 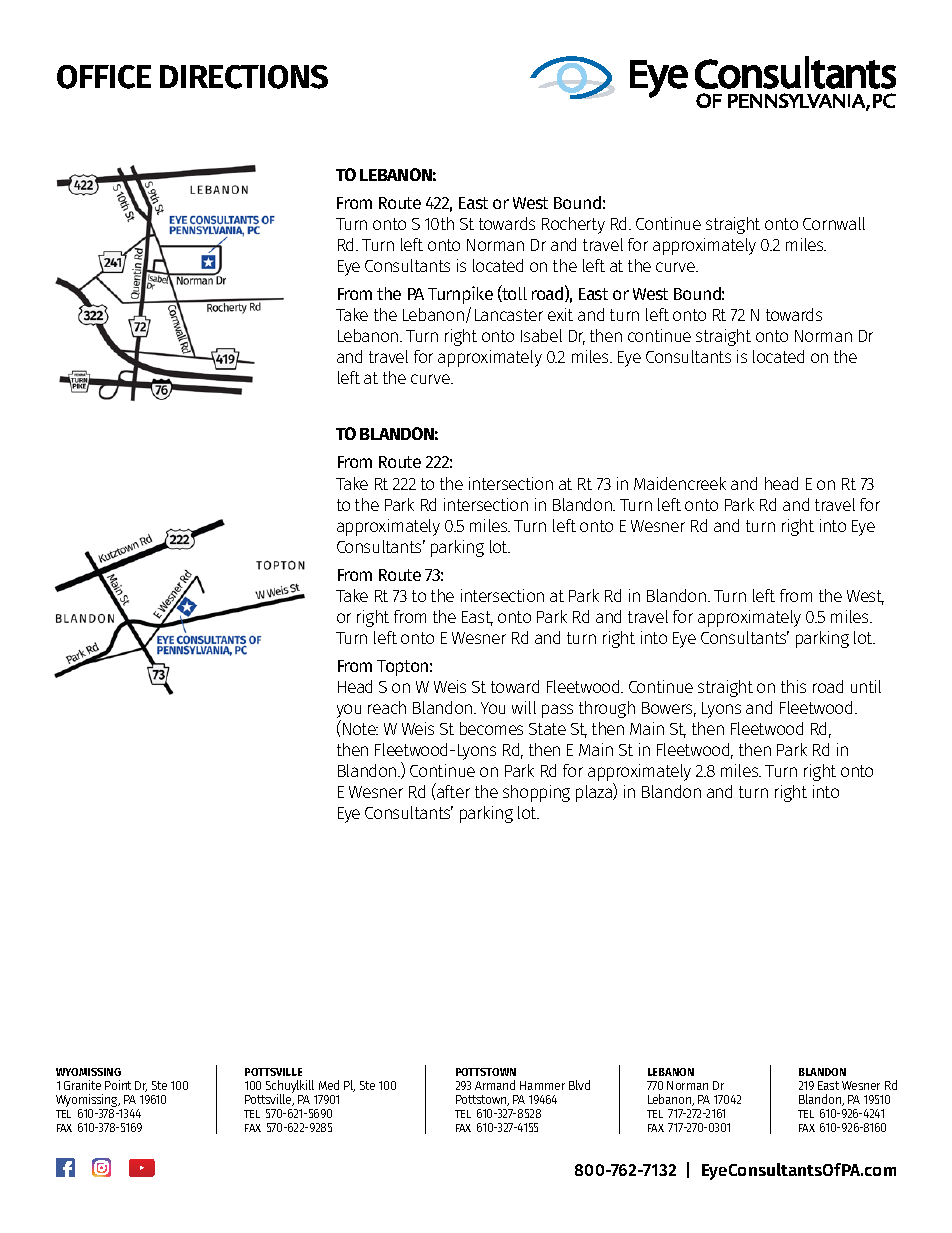 I want to click on Note, so click(x=360, y=729).
